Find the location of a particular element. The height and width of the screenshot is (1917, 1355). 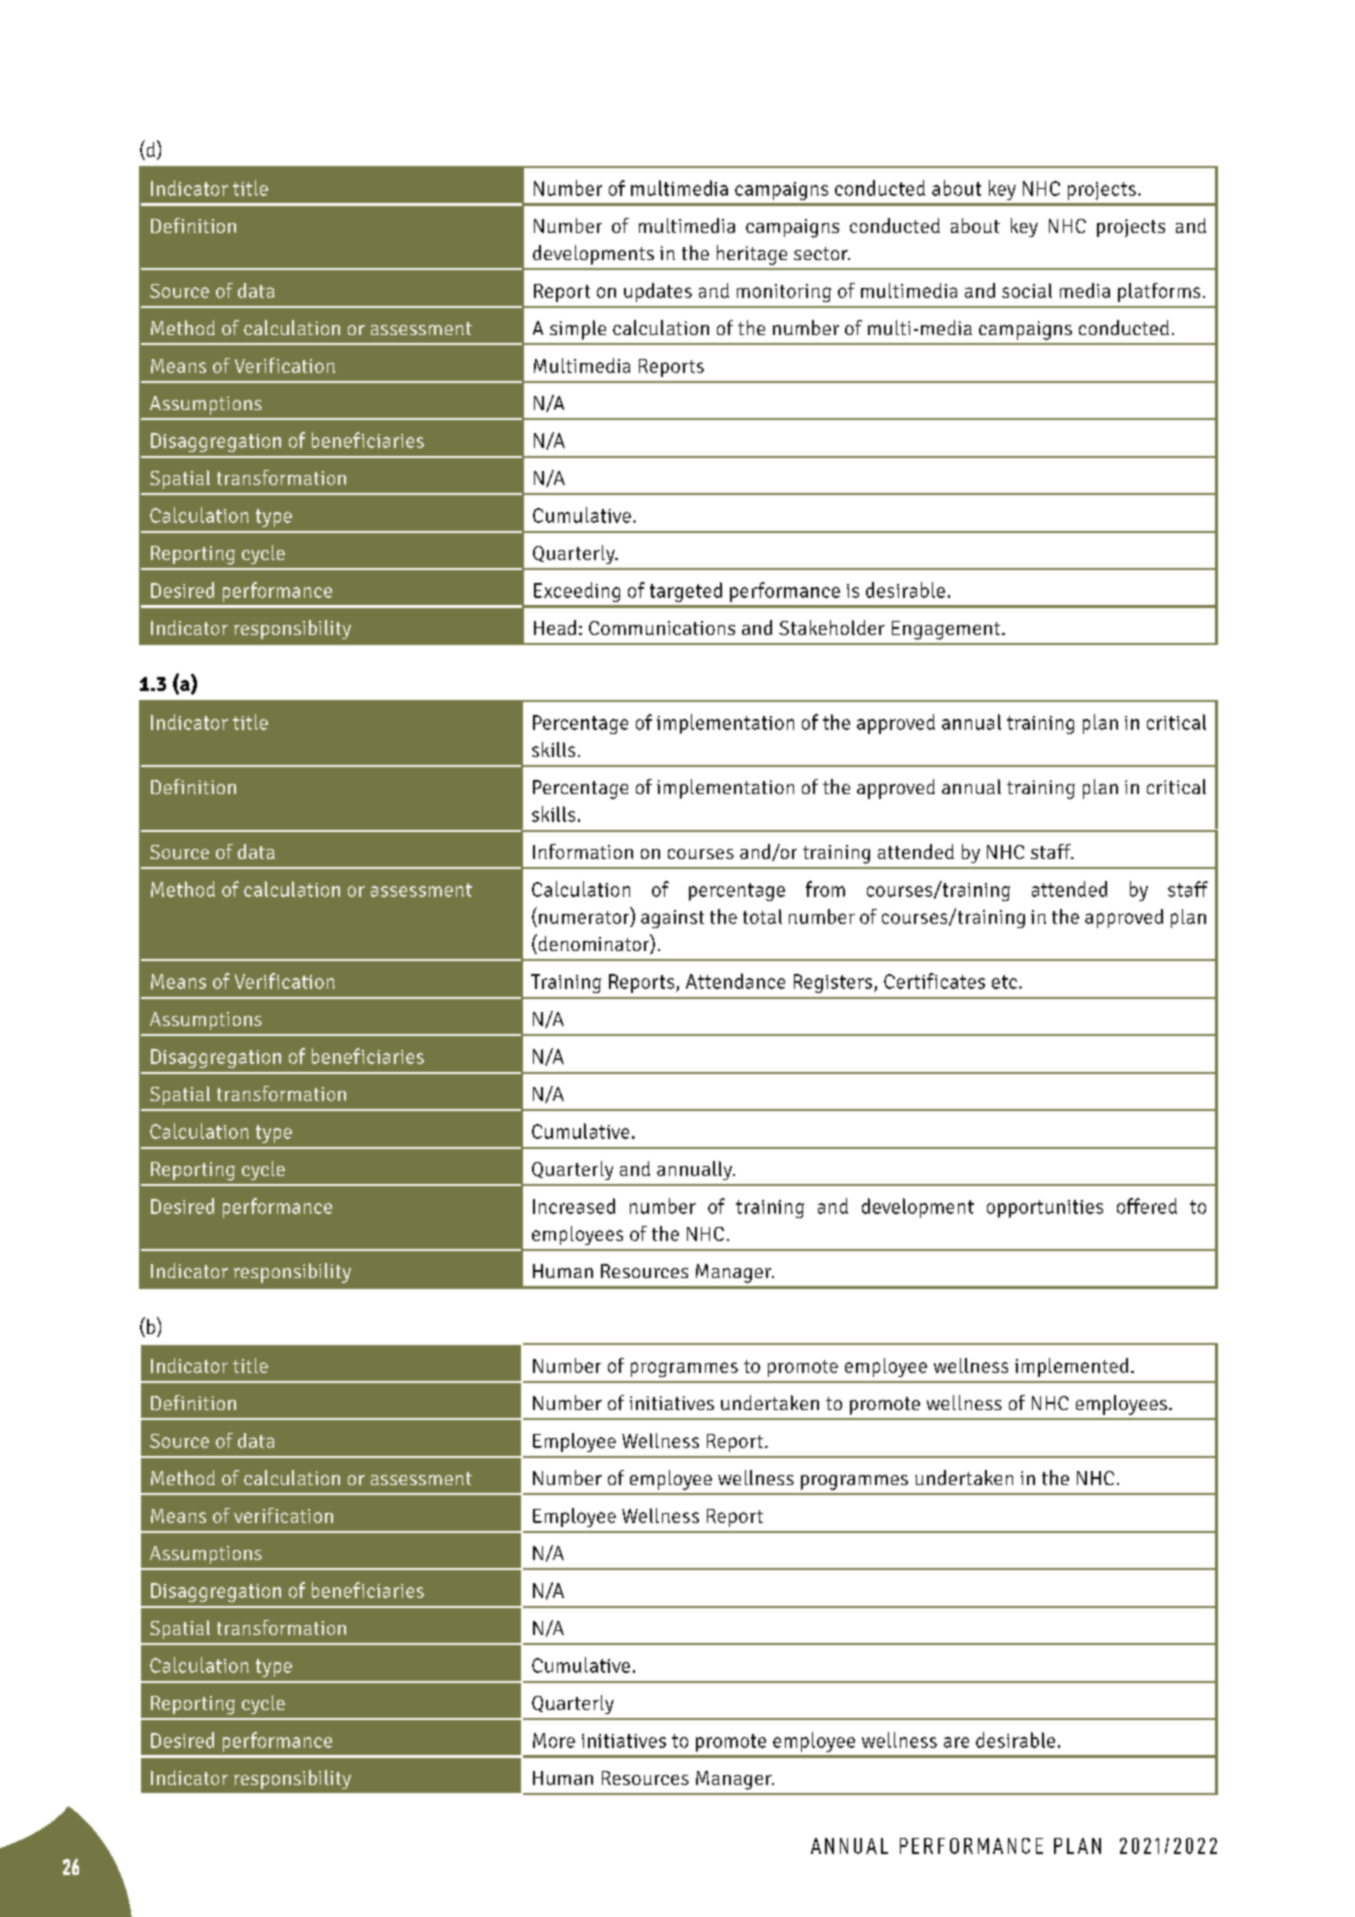

updates is located at coordinates (658, 292).
